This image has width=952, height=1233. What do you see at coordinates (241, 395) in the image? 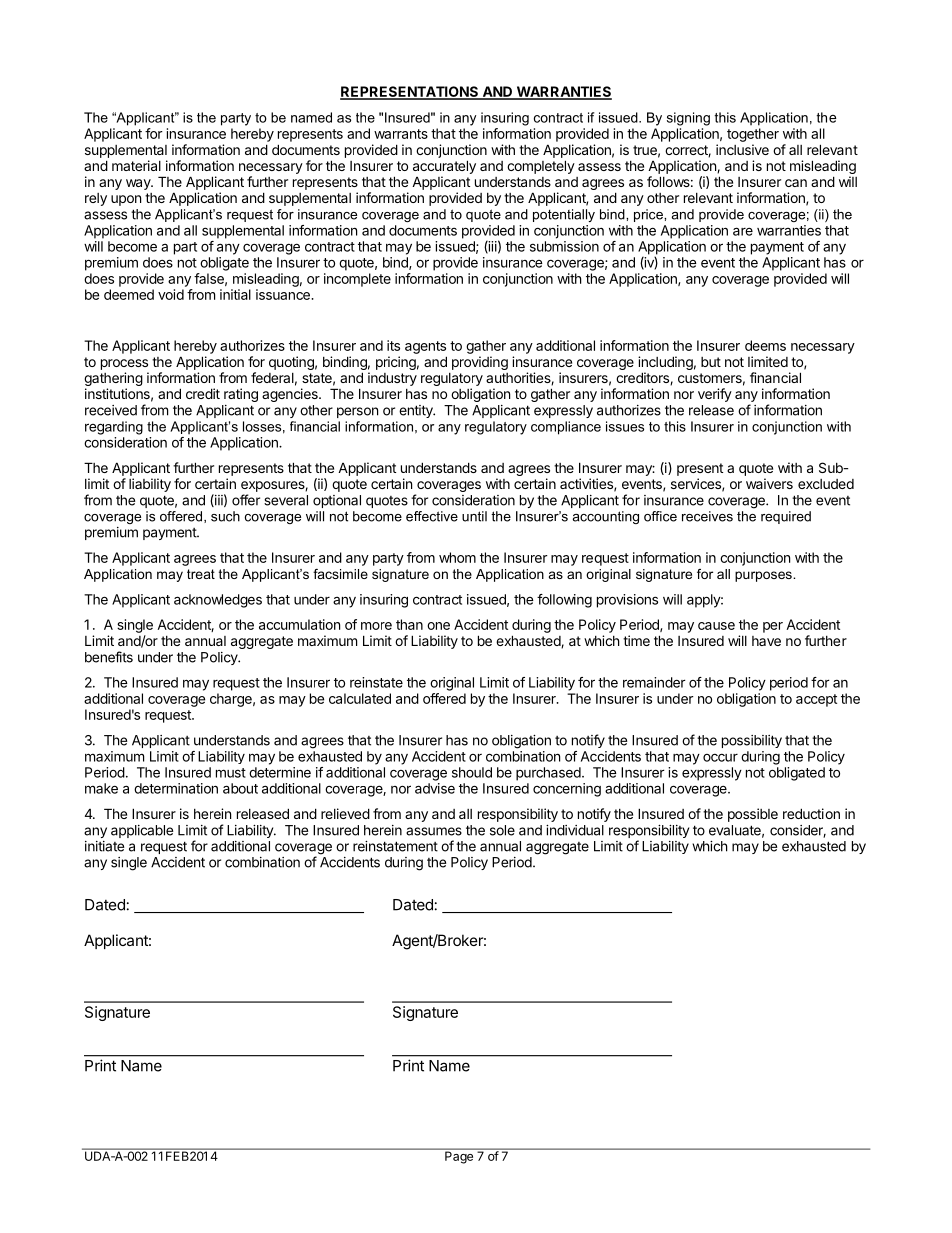
I see `rating` at bounding box center [241, 395].
